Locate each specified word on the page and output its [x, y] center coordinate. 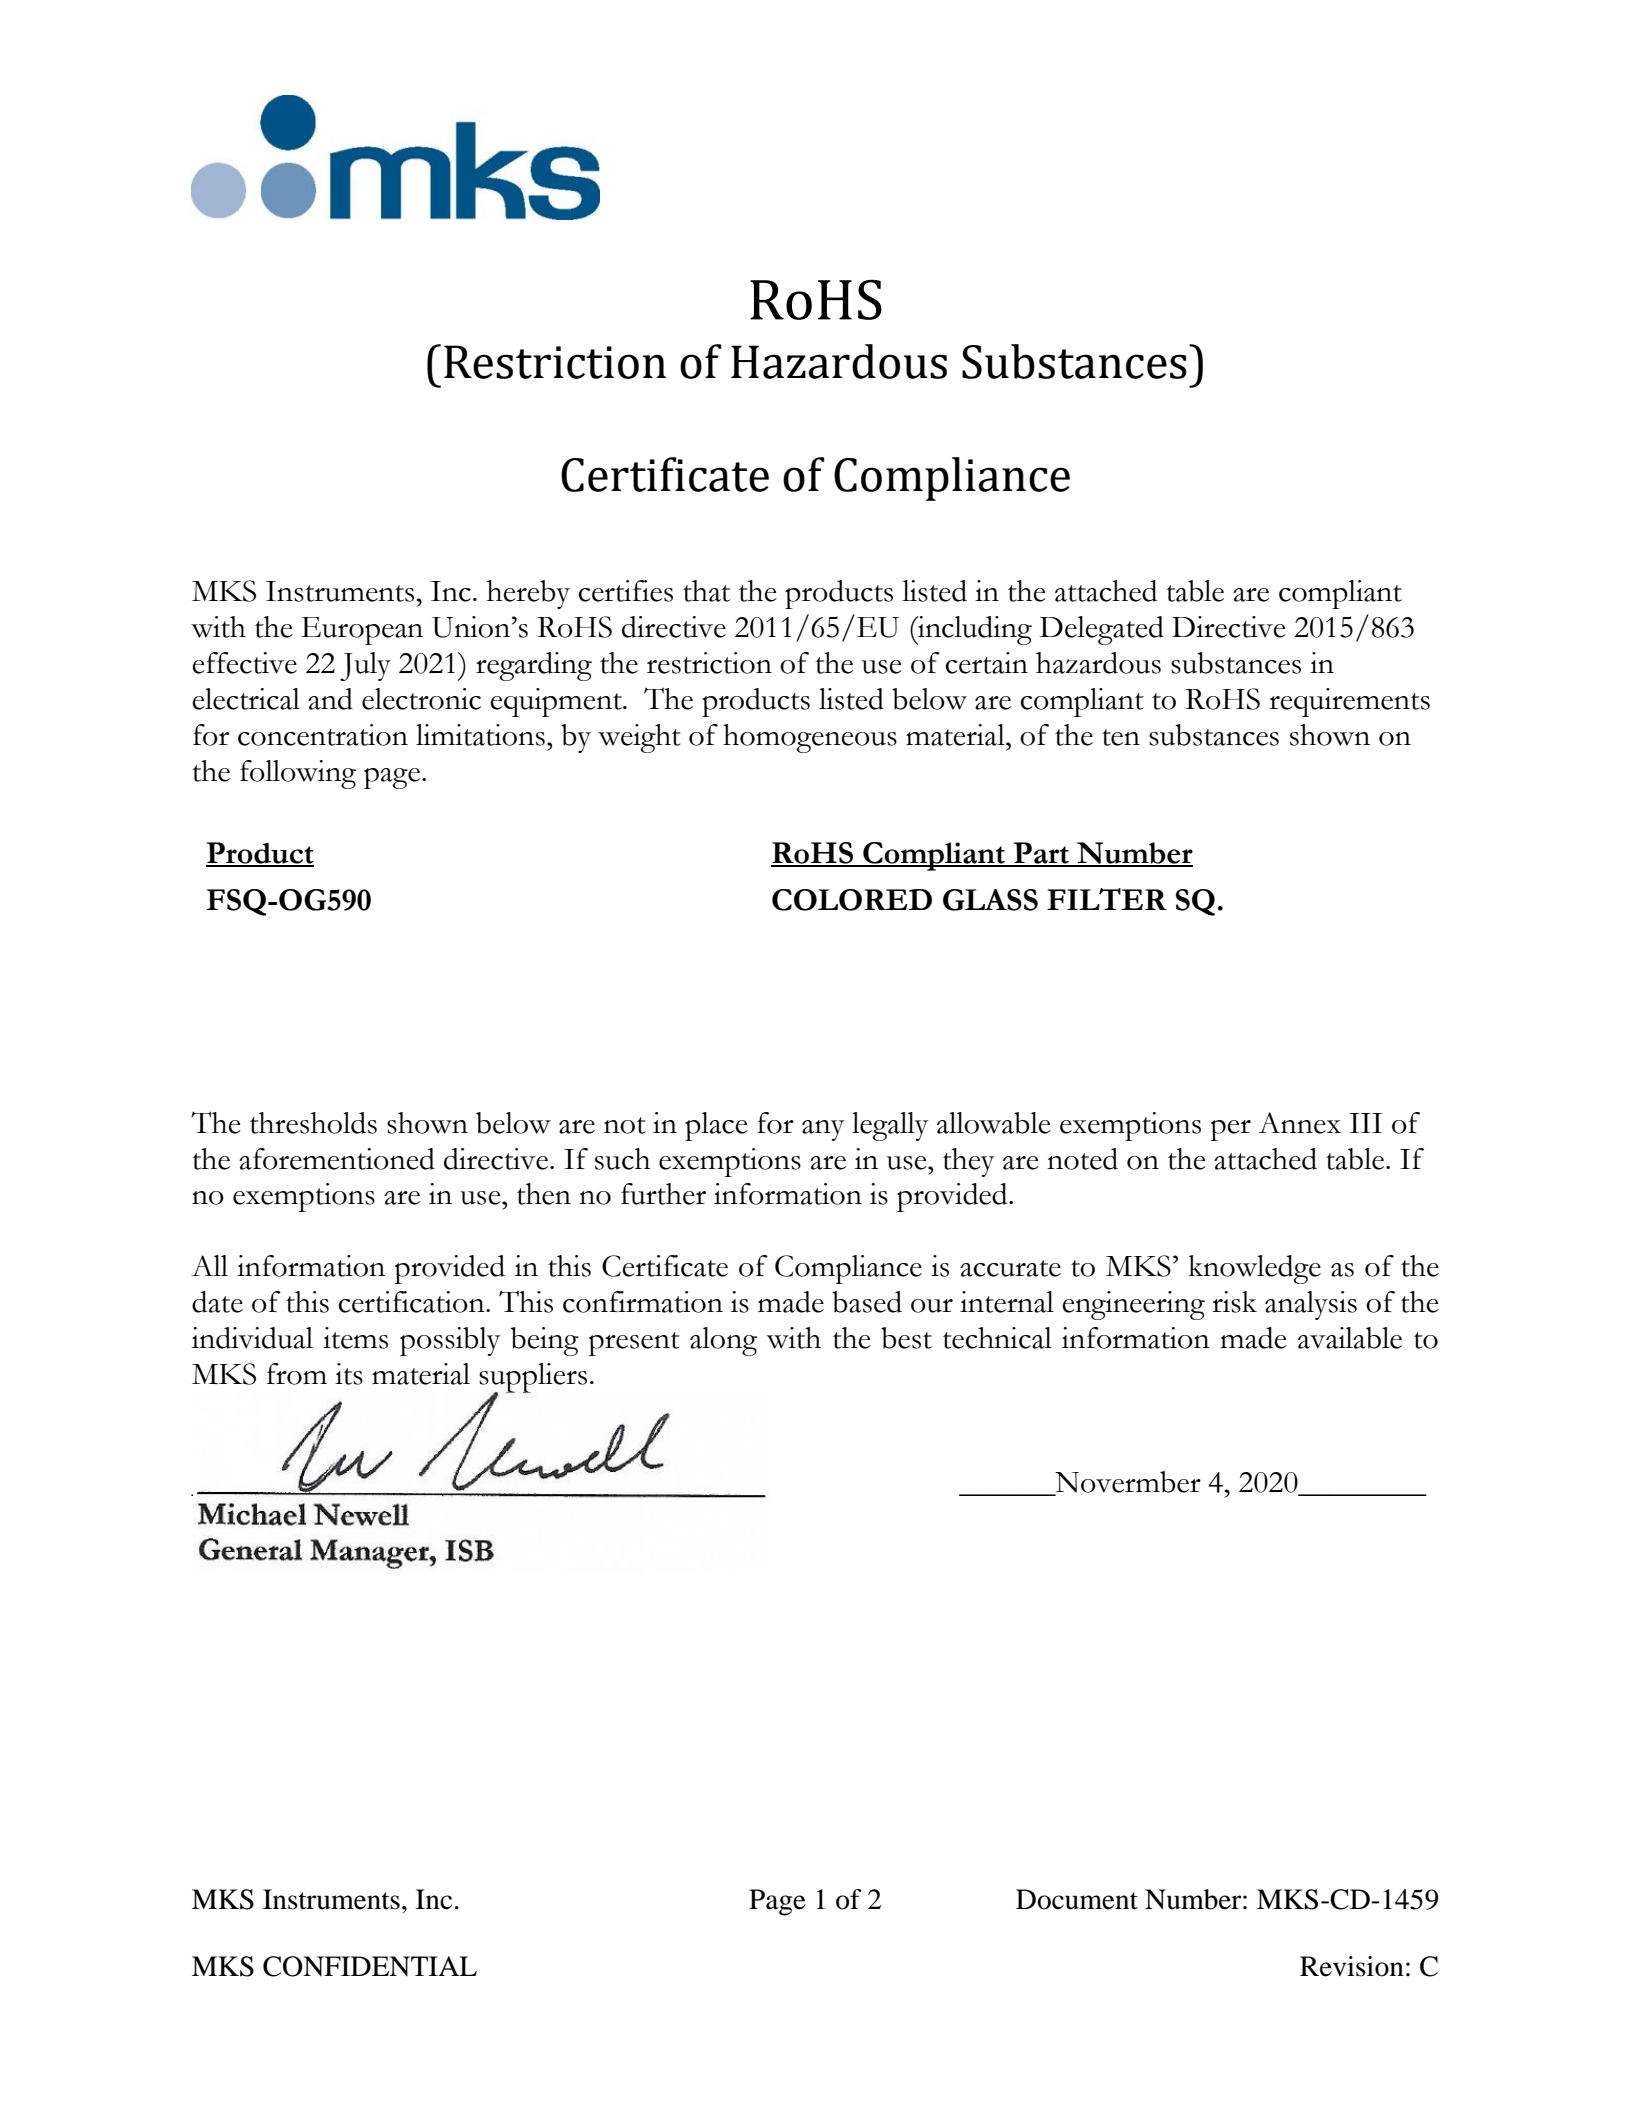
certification [412, 1302]
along [723, 1341]
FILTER [1107, 899]
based [867, 1302]
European [362, 631]
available [1350, 1338]
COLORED [852, 900]
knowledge [1255, 1269]
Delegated [1102, 630]
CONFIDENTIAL [370, 1966]
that [706, 591]
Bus [337, 1551]
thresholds [313, 1123]
